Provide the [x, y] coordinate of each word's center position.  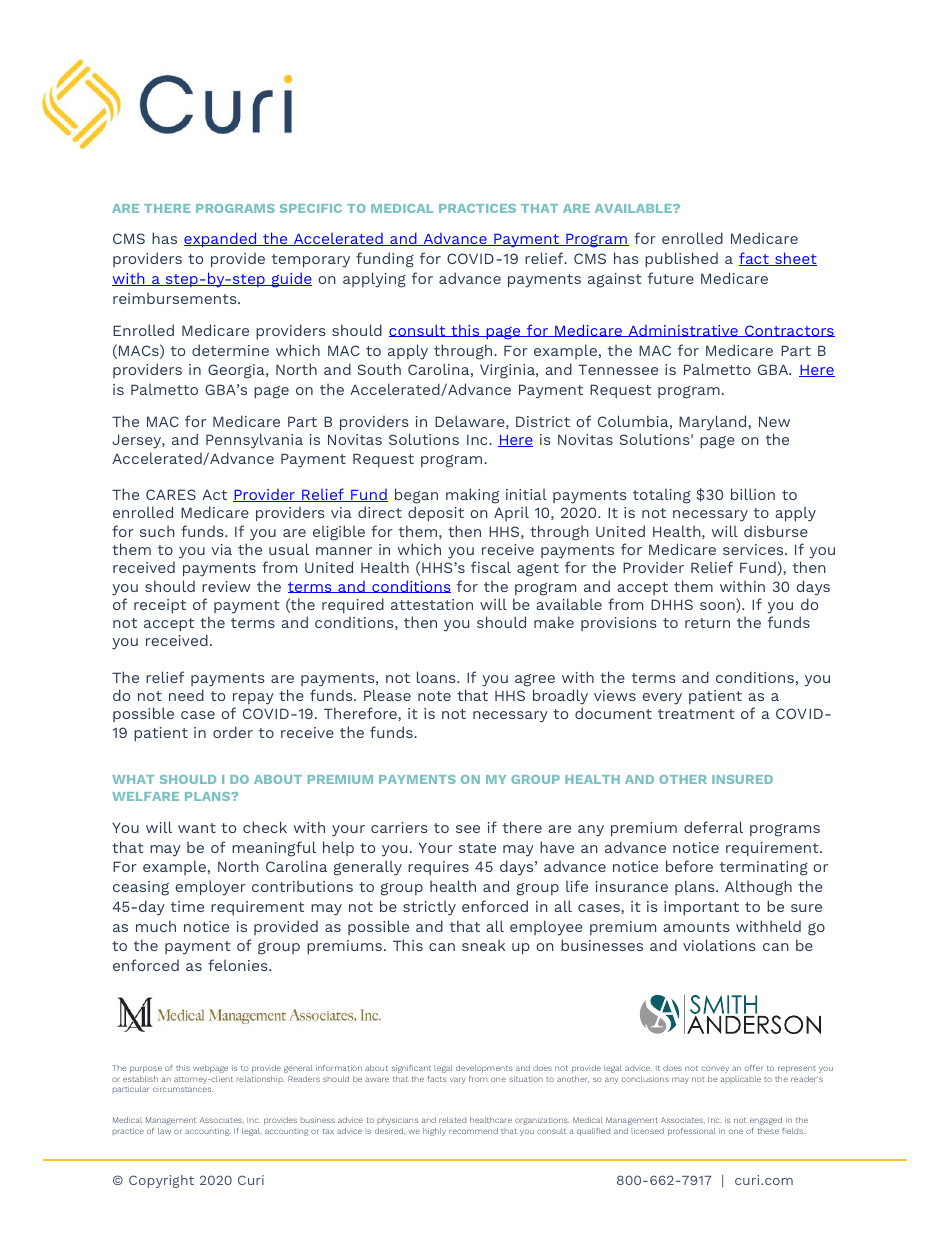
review [226, 586]
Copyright [161, 1181]
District [543, 421]
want [197, 828]
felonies [239, 965]
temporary [311, 261]
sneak [483, 945]
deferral [713, 827]
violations [719, 945]
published [681, 259]
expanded [221, 239]
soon [718, 607]
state [477, 848]
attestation [432, 604]
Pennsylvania [254, 441]
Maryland [714, 423]
